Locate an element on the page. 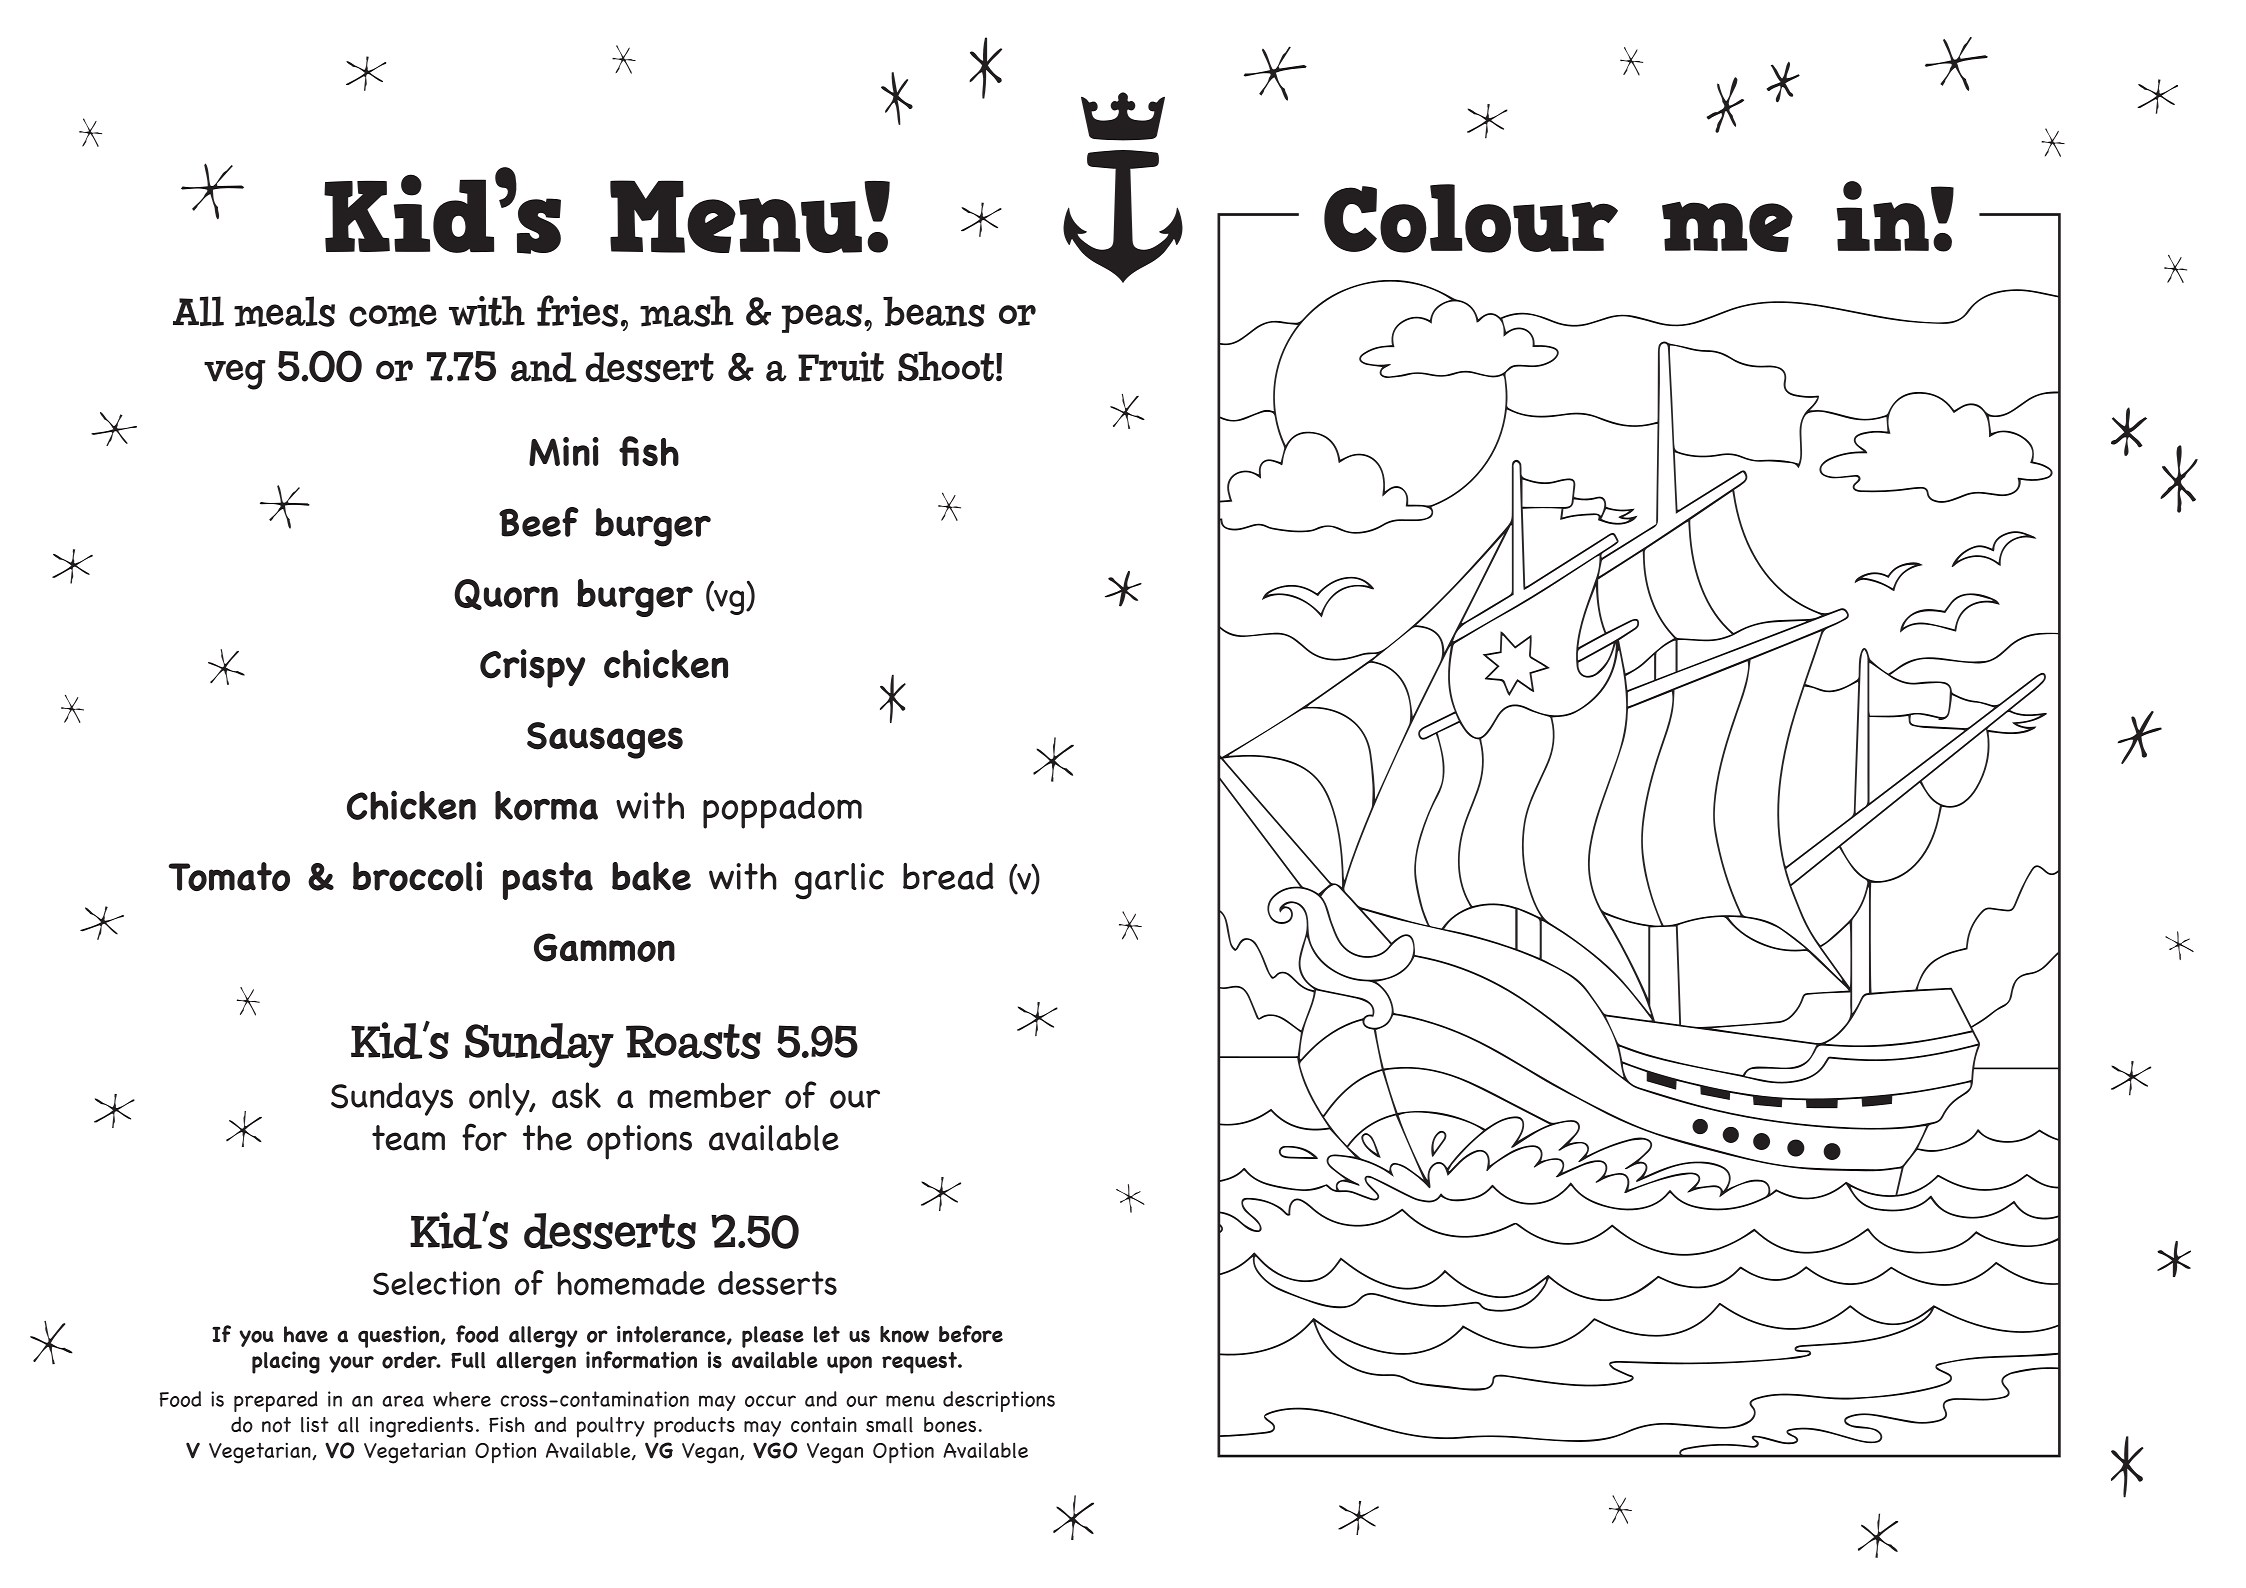  Crispy is located at coordinates (532, 668).
